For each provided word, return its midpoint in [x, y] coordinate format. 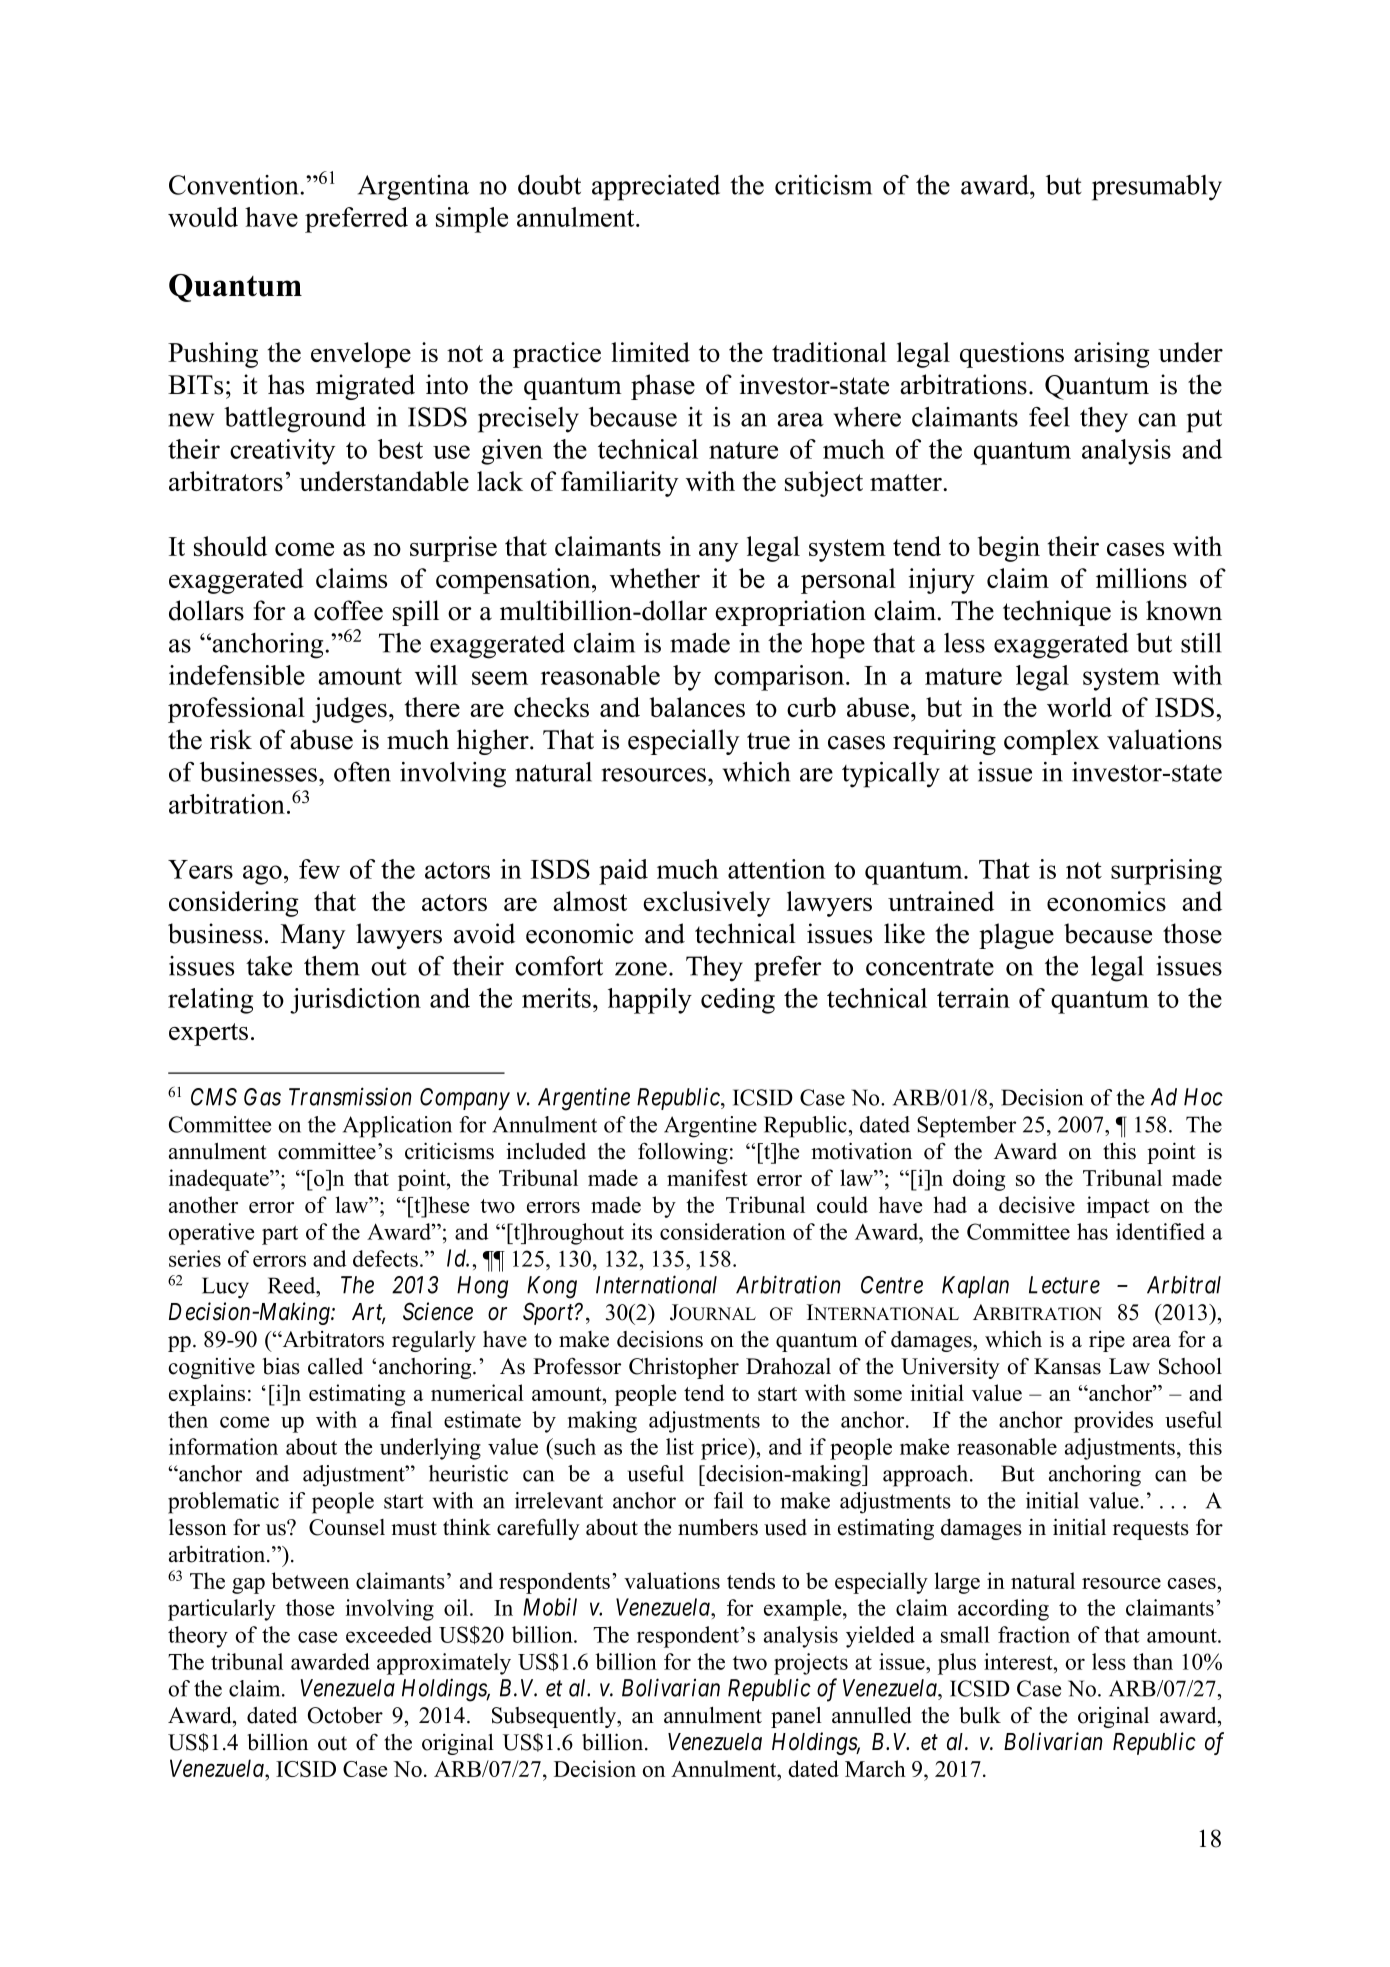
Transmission [350, 1097]
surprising [1166, 872]
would [203, 217]
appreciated [656, 188]
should [230, 546]
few [319, 869]
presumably [1157, 188]
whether [655, 578]
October [345, 1715]
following [683, 1153]
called [335, 1366]
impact [1118, 1207]
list [680, 1446]
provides [1113, 1422]
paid [623, 872]
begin [1009, 549]
